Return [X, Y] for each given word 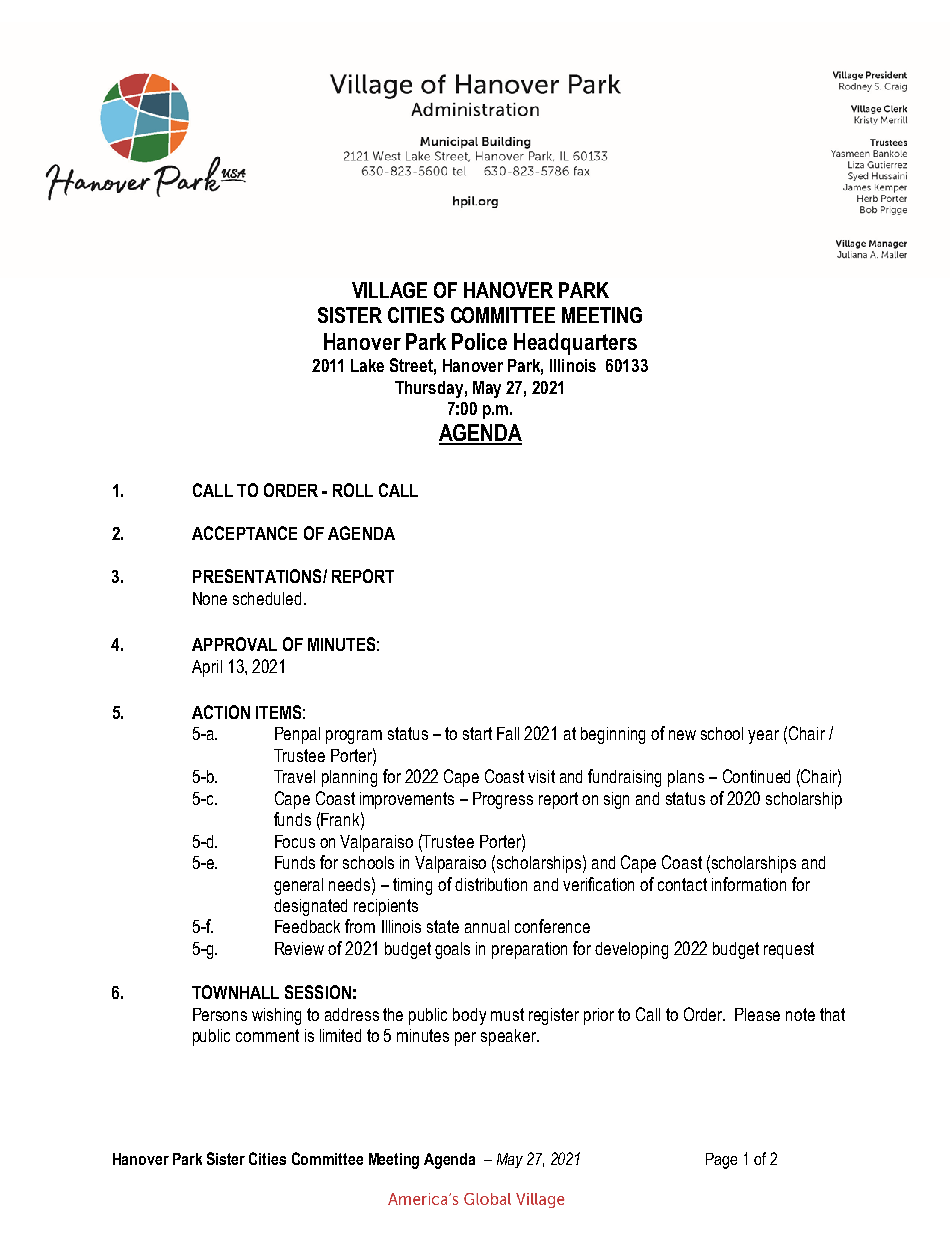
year [763, 737]
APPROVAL [234, 644]
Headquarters [575, 344]
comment [267, 1035]
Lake [367, 365]
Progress [503, 800]
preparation [529, 950]
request [789, 950]
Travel [294, 776]
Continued [756, 776]
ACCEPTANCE [244, 533]
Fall [508, 733]
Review [299, 948]
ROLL [353, 490]
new [682, 735]
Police [479, 341]
